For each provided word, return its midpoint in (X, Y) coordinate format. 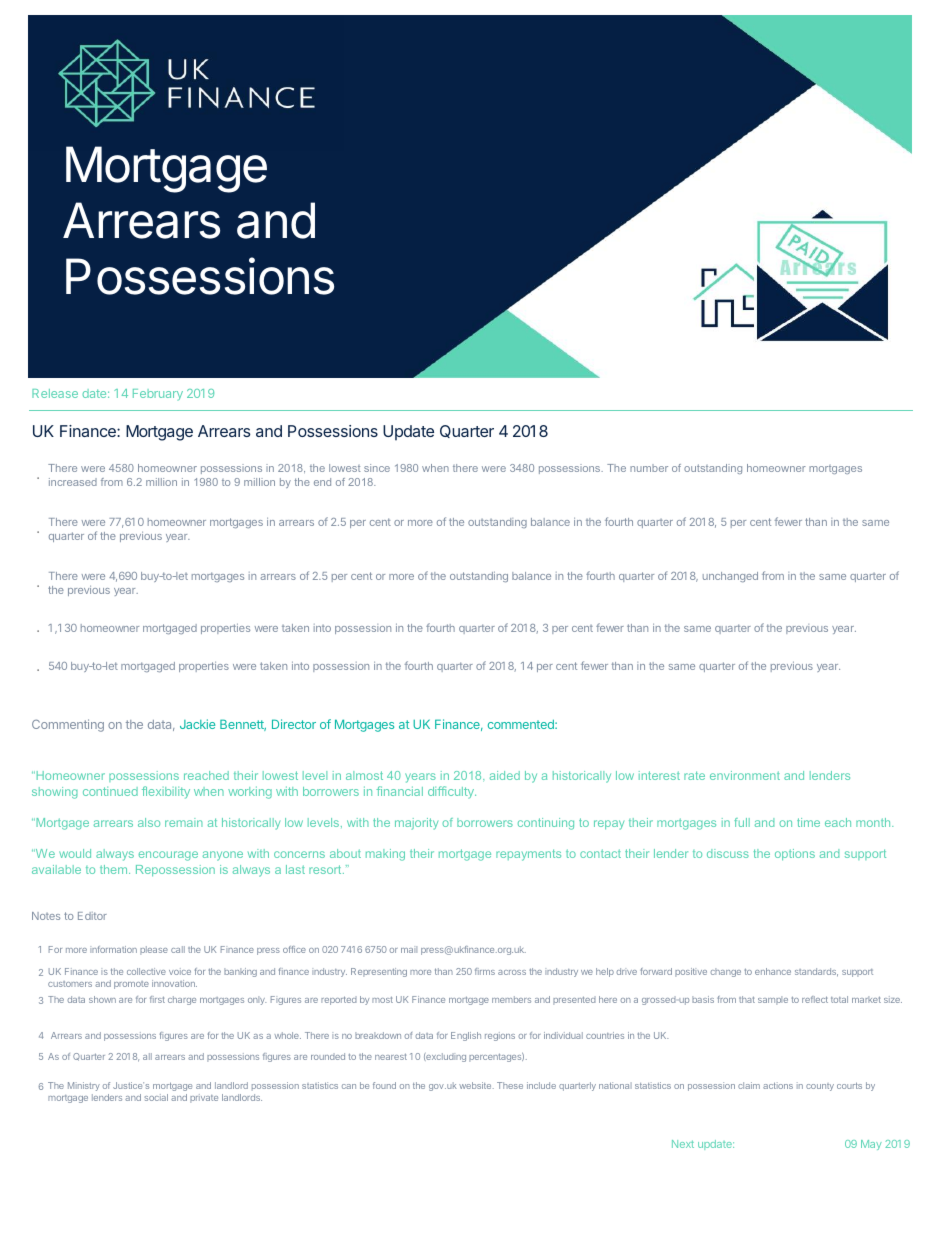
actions (778, 1085)
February (158, 395)
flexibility (166, 792)
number (649, 468)
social (156, 1097)
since (377, 468)
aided (505, 775)
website (476, 1085)
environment (745, 775)
